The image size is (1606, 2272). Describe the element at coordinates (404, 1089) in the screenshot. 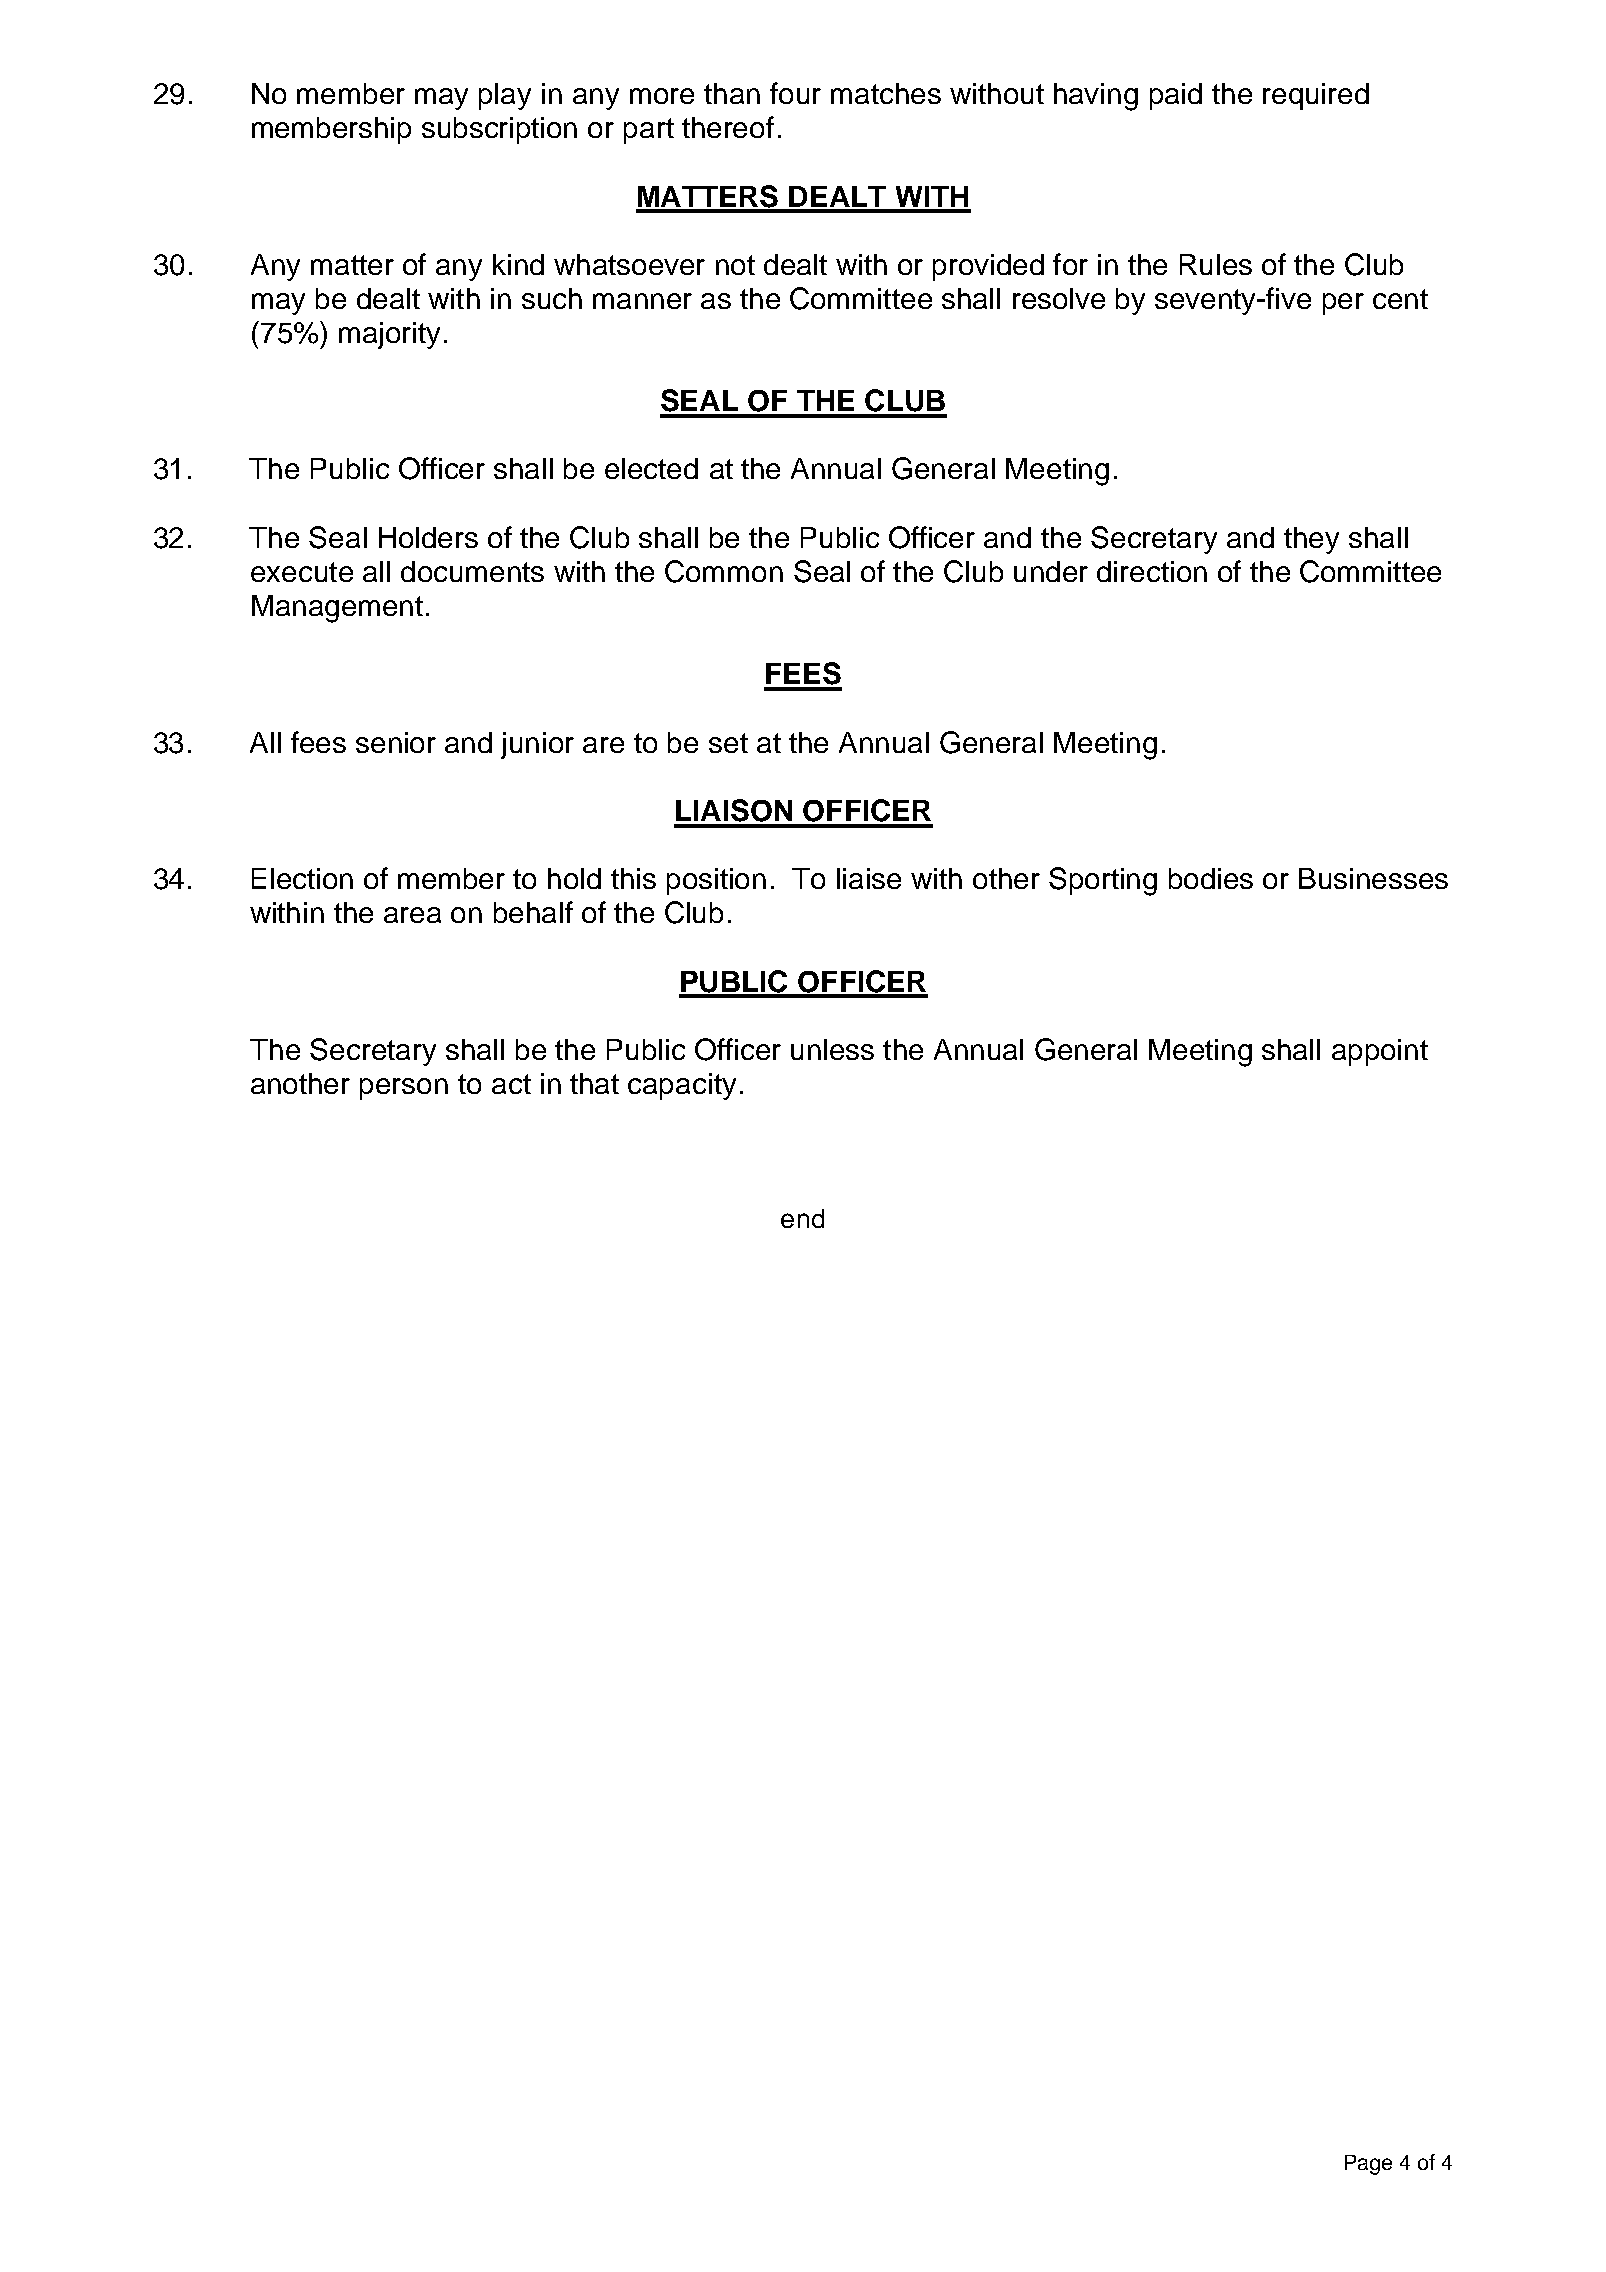

I see `person` at that location.
